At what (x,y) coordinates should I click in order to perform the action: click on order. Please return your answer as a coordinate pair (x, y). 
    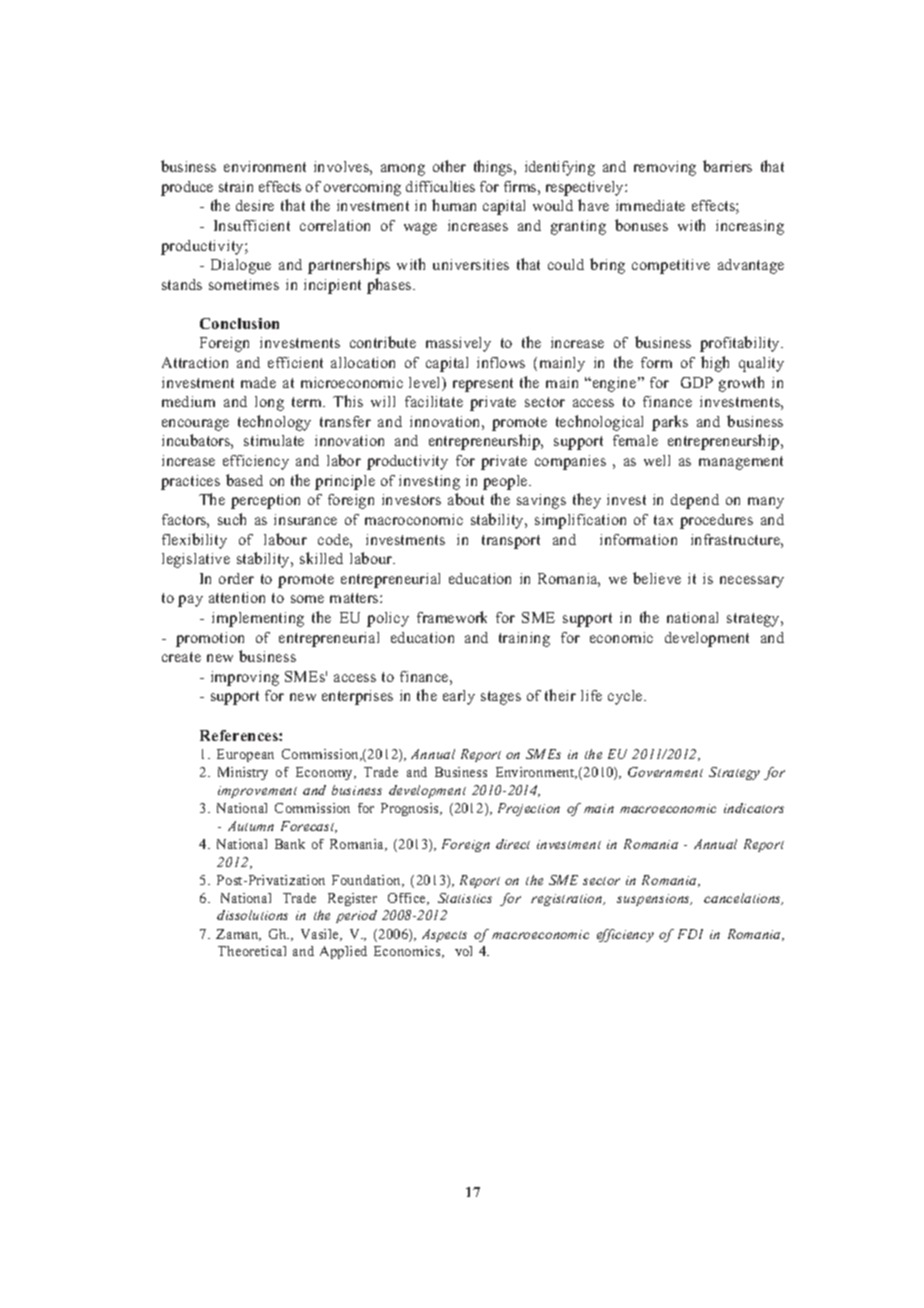
    Looking at the image, I should click on (236, 578).
